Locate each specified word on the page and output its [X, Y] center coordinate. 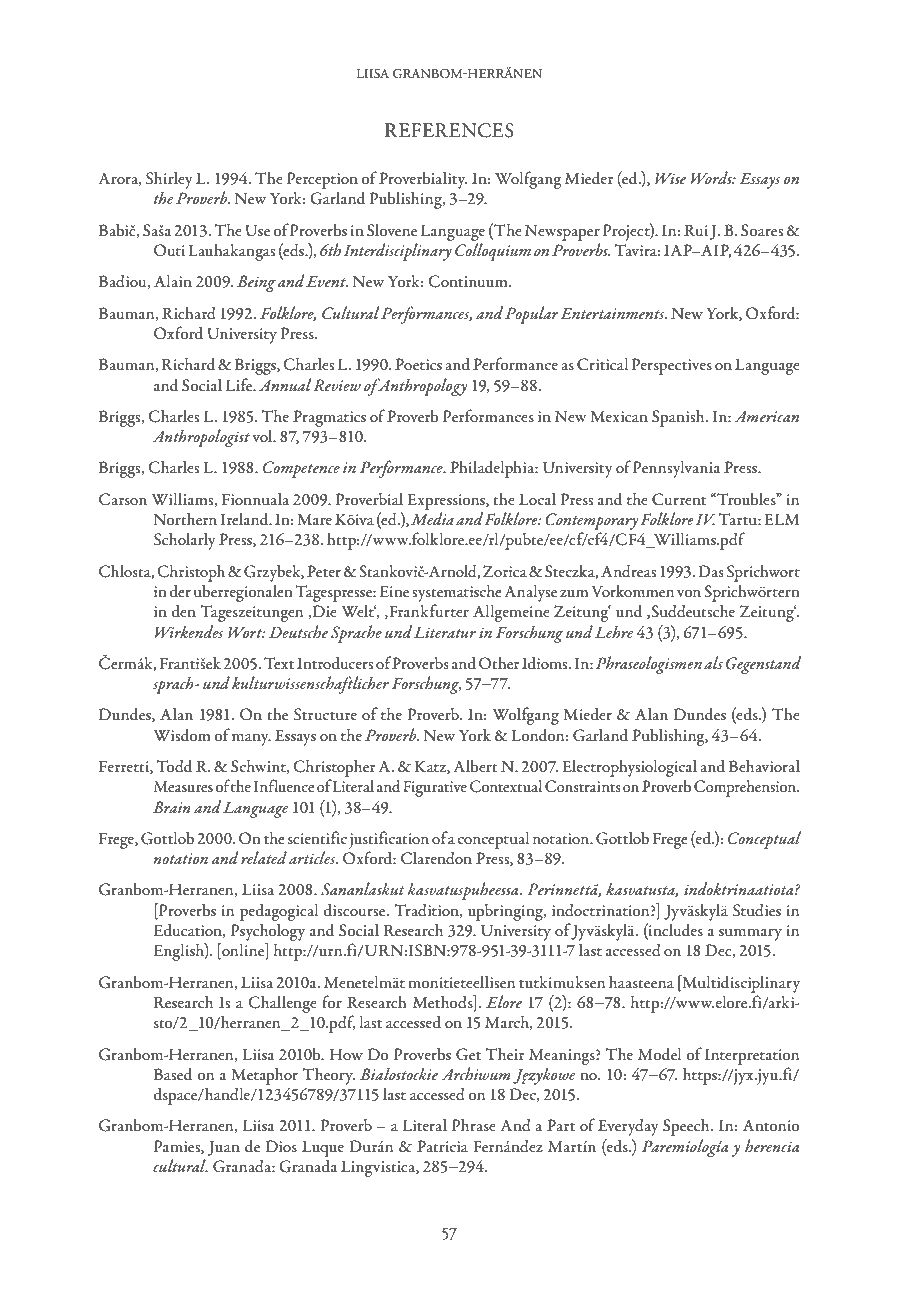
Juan [224, 1148]
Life [240, 384]
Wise [670, 178]
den [184, 611]
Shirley [169, 180]
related [264, 858]
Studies [757, 910]
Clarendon [436, 858]
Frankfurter [428, 611]
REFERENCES [449, 130]
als [713, 662]
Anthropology [421, 387]
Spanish [679, 418]
